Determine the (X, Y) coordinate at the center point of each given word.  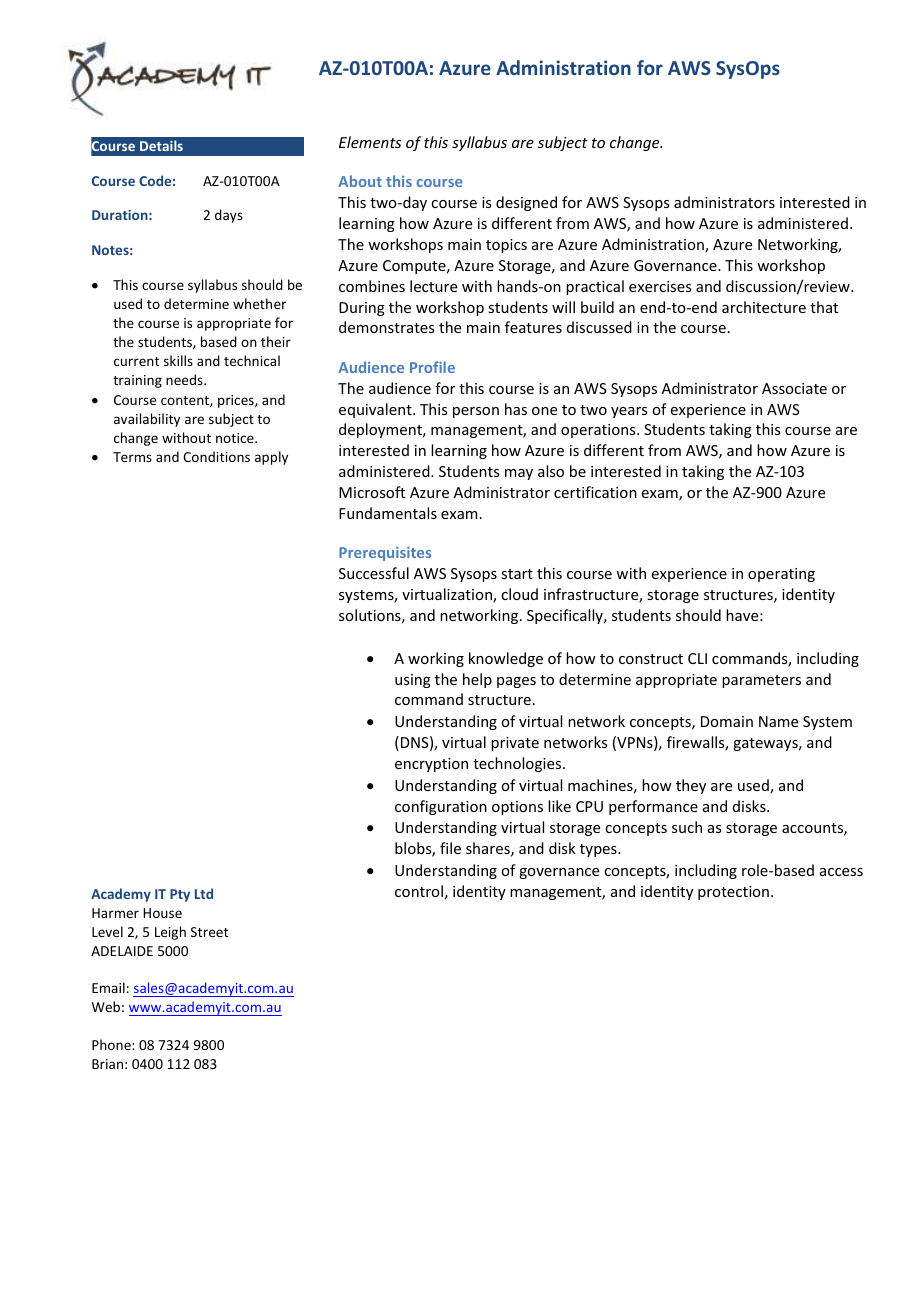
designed (526, 203)
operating (781, 575)
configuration (441, 807)
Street (209, 932)
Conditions (216, 456)
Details (161, 145)
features (533, 327)
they (691, 786)
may (519, 474)
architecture (764, 307)
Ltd (204, 893)
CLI (697, 658)
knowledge (506, 659)
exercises (660, 286)
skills (178, 360)
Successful (374, 573)
